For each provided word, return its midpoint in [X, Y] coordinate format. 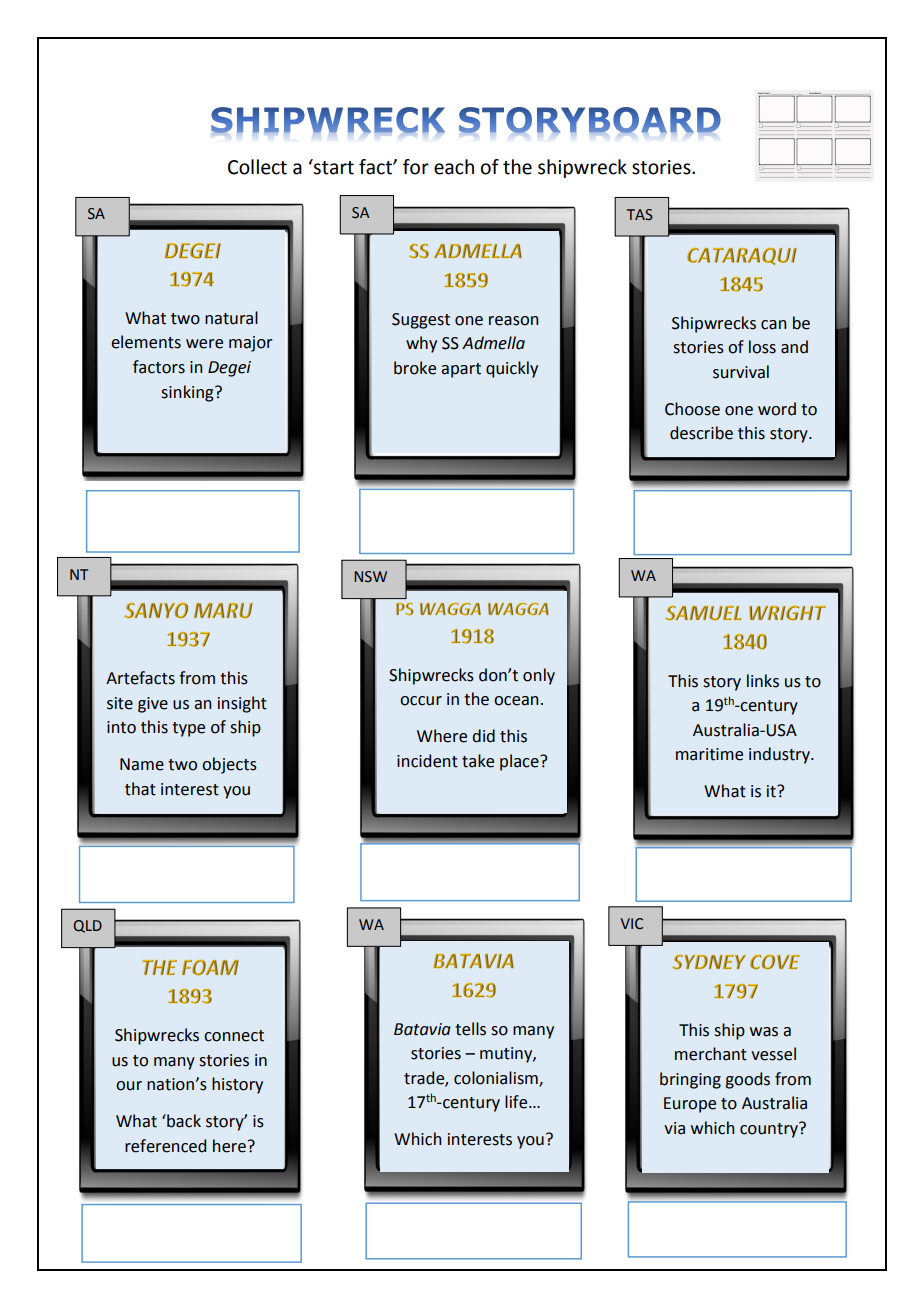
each [454, 167]
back [183, 1121]
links [763, 681]
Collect [257, 167]
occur [421, 701]
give [153, 705]
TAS [640, 215]
